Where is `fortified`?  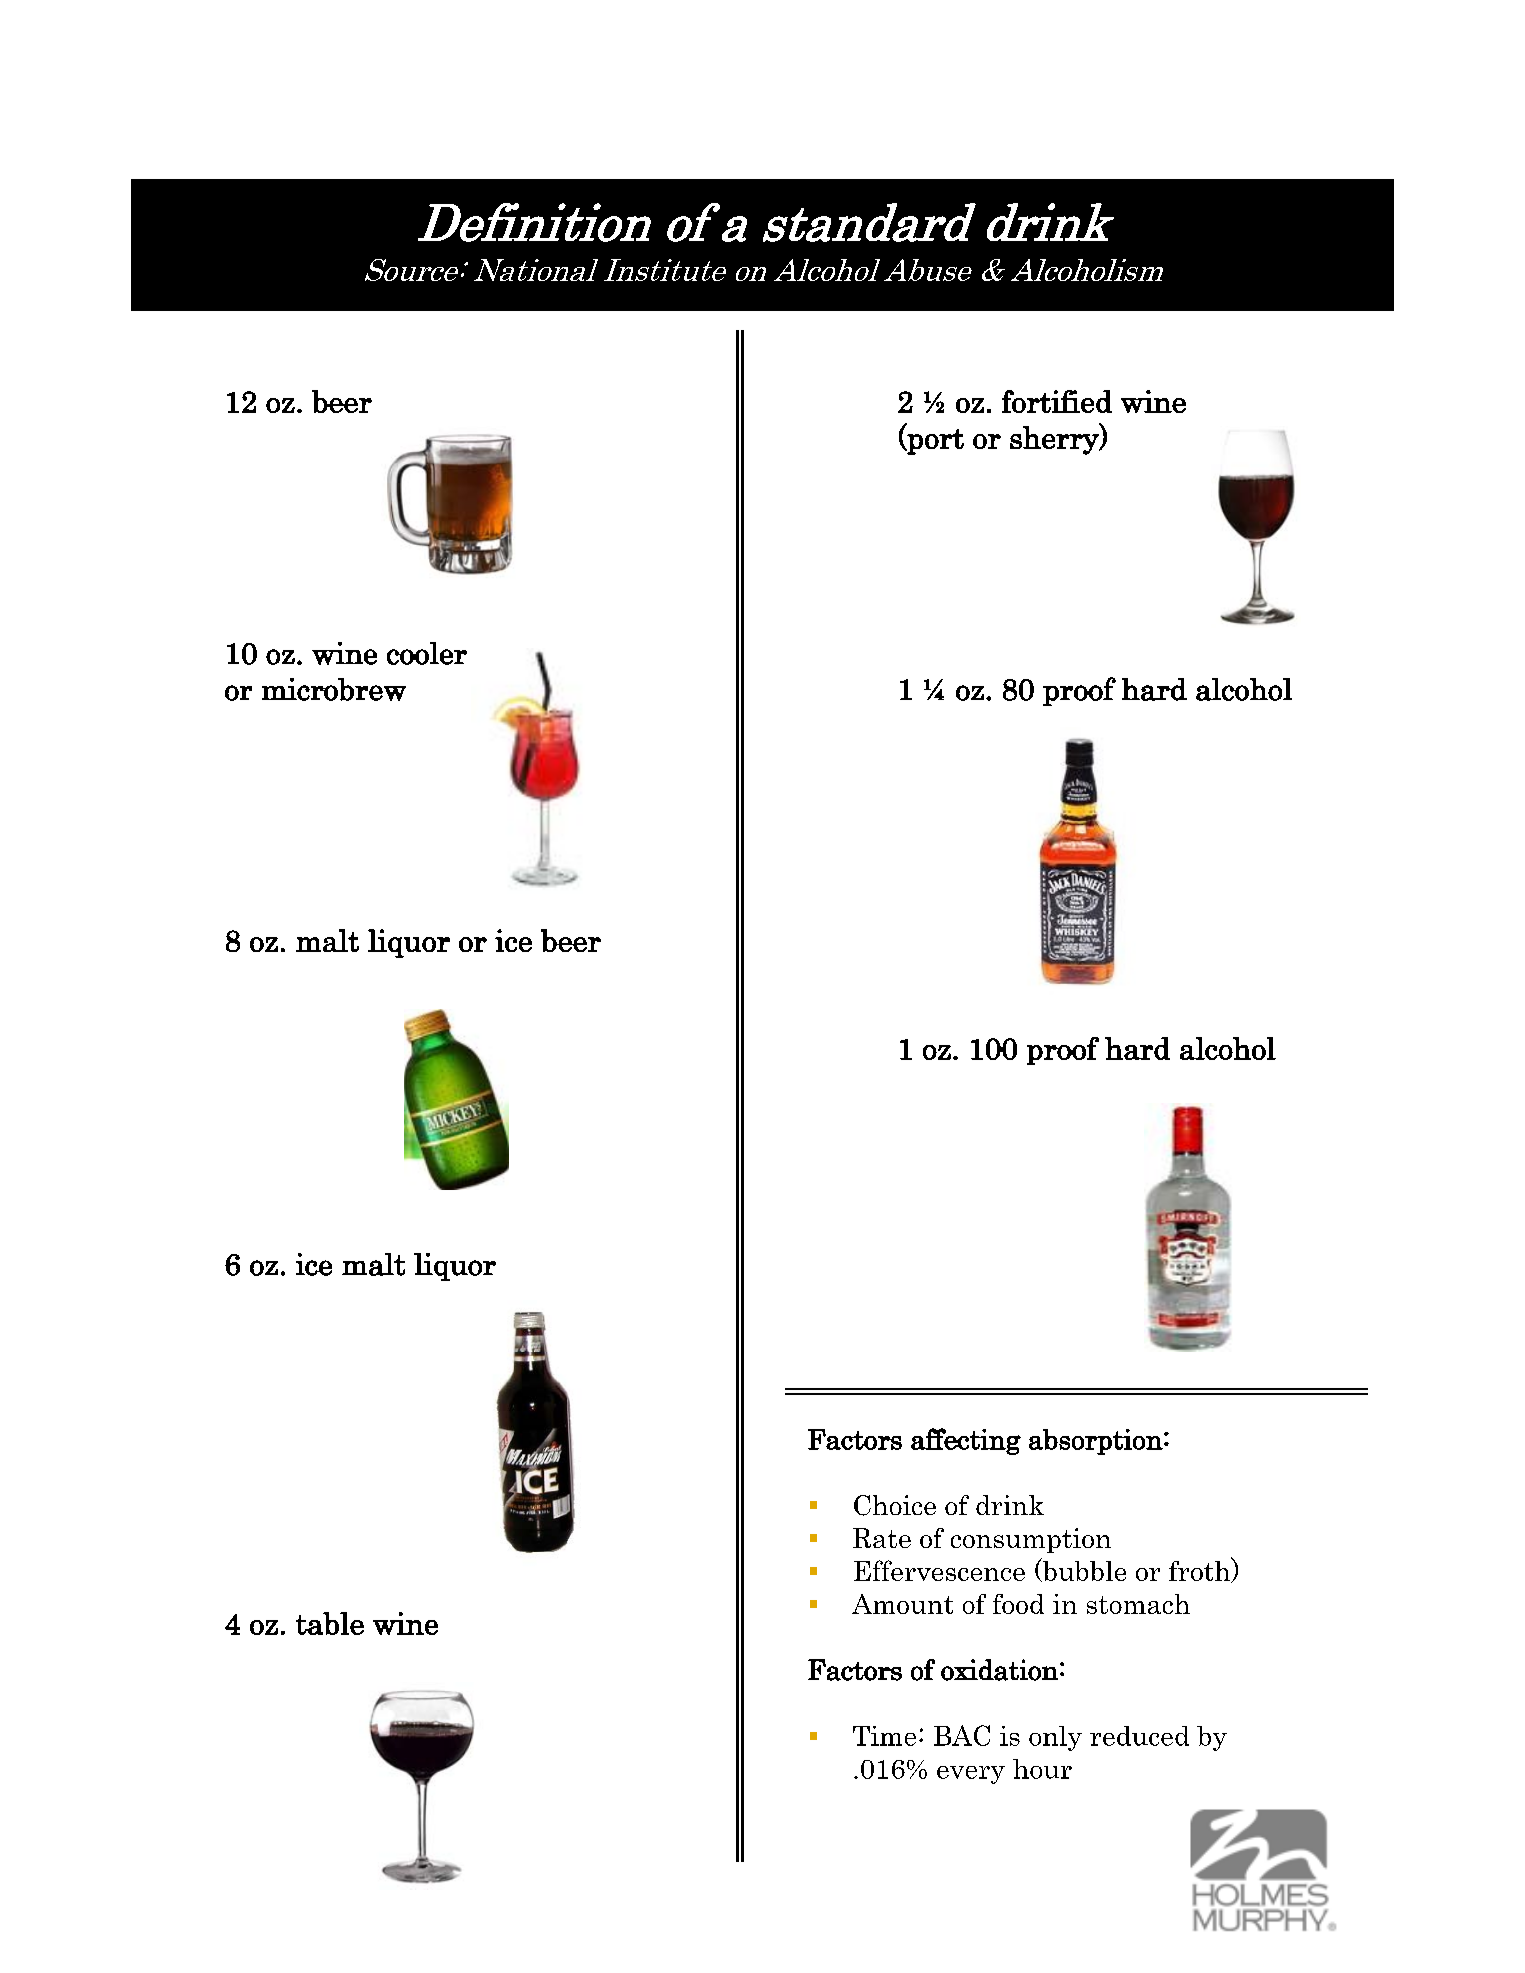
fortified is located at coordinates (1057, 401).
